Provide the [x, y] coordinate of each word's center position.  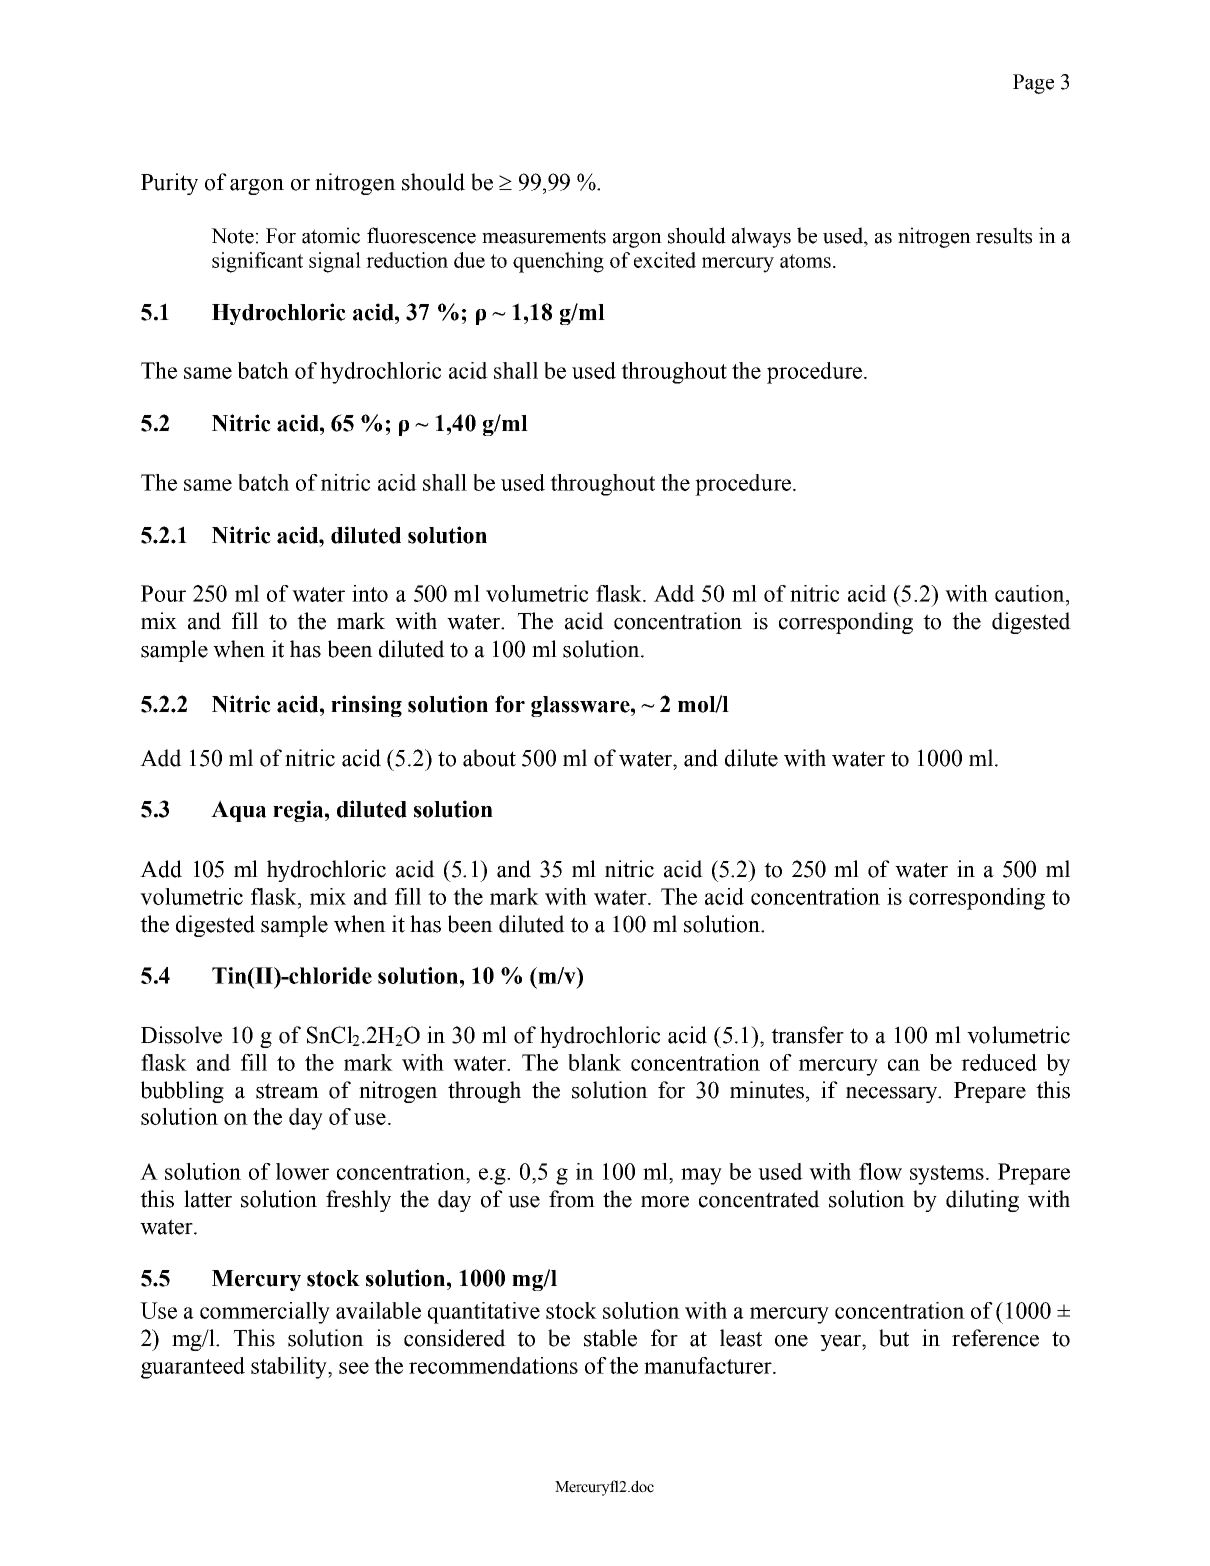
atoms [805, 261]
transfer [807, 1035]
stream [287, 1091]
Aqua [238, 811]
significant [257, 262]
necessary [893, 1095]
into [370, 593]
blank [594, 1062]
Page [1033, 84]
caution [1031, 595]
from [572, 1199]
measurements [544, 236]
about [489, 758]
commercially [265, 1313]
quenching [558, 262]
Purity [169, 184]
